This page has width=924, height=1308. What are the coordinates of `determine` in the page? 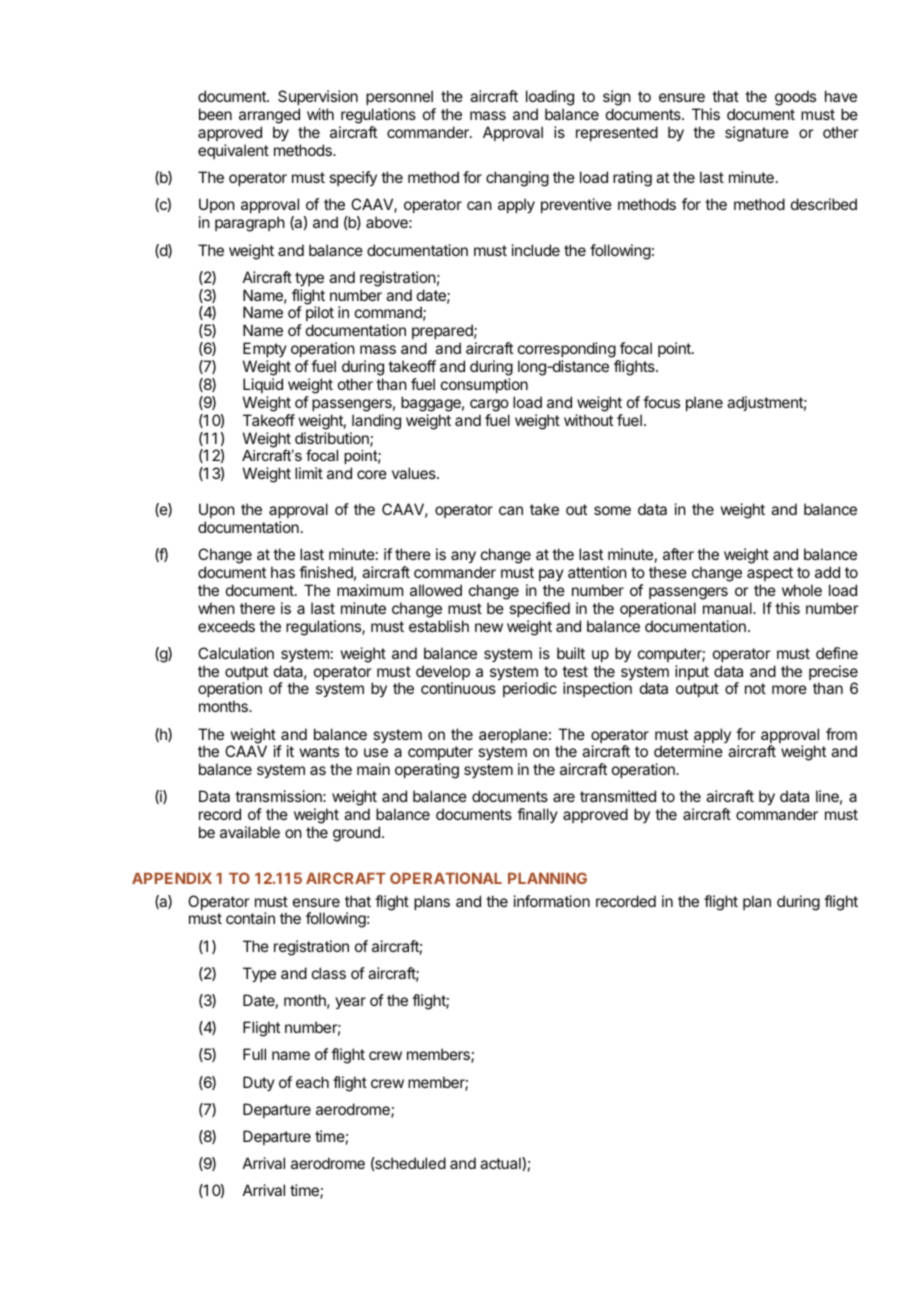 It's located at (688, 751).
